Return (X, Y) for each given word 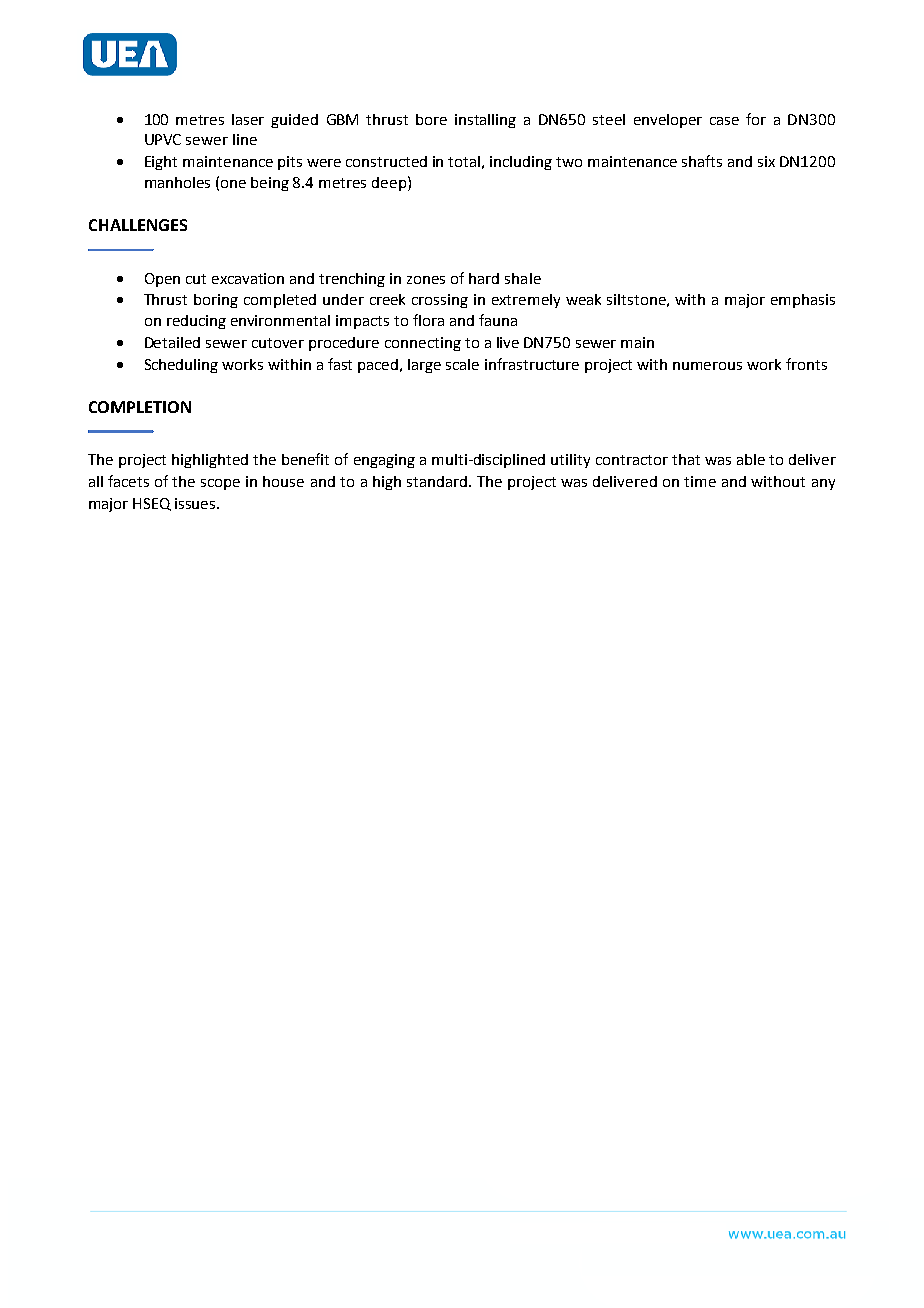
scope (220, 484)
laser (248, 119)
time (700, 481)
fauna (498, 320)
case (724, 121)
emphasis (803, 301)
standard (438, 481)
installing (485, 121)
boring (216, 301)
